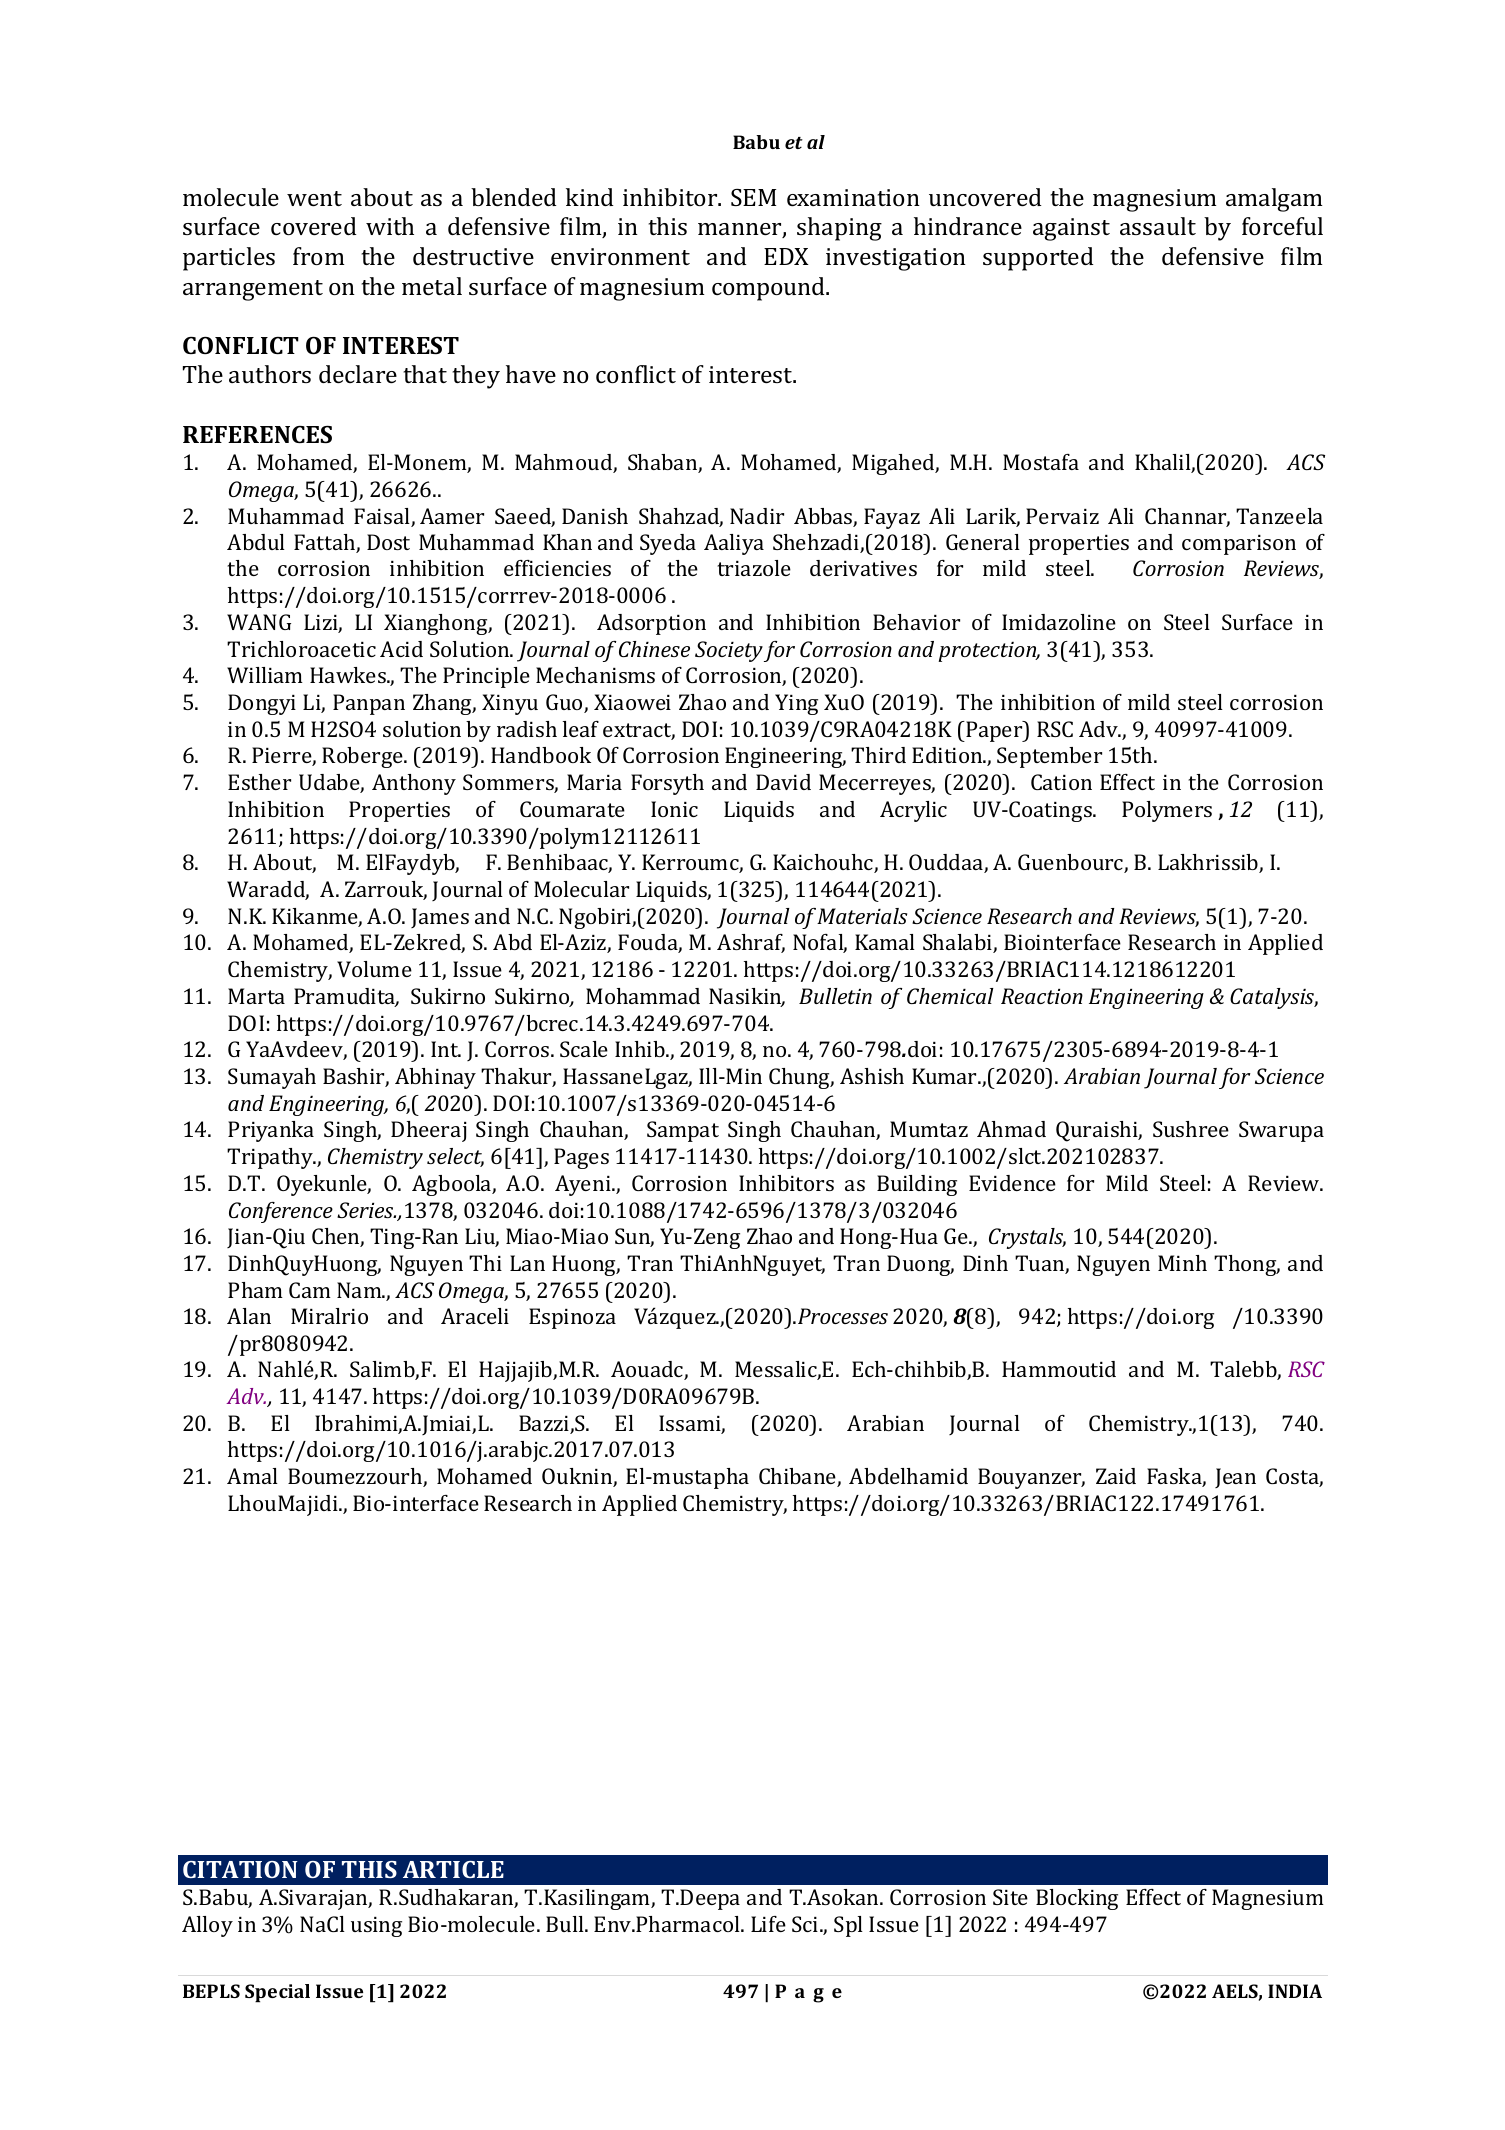 The image size is (1505, 2130). What do you see at coordinates (1158, 226) in the page?
I see `assault` at bounding box center [1158, 226].
